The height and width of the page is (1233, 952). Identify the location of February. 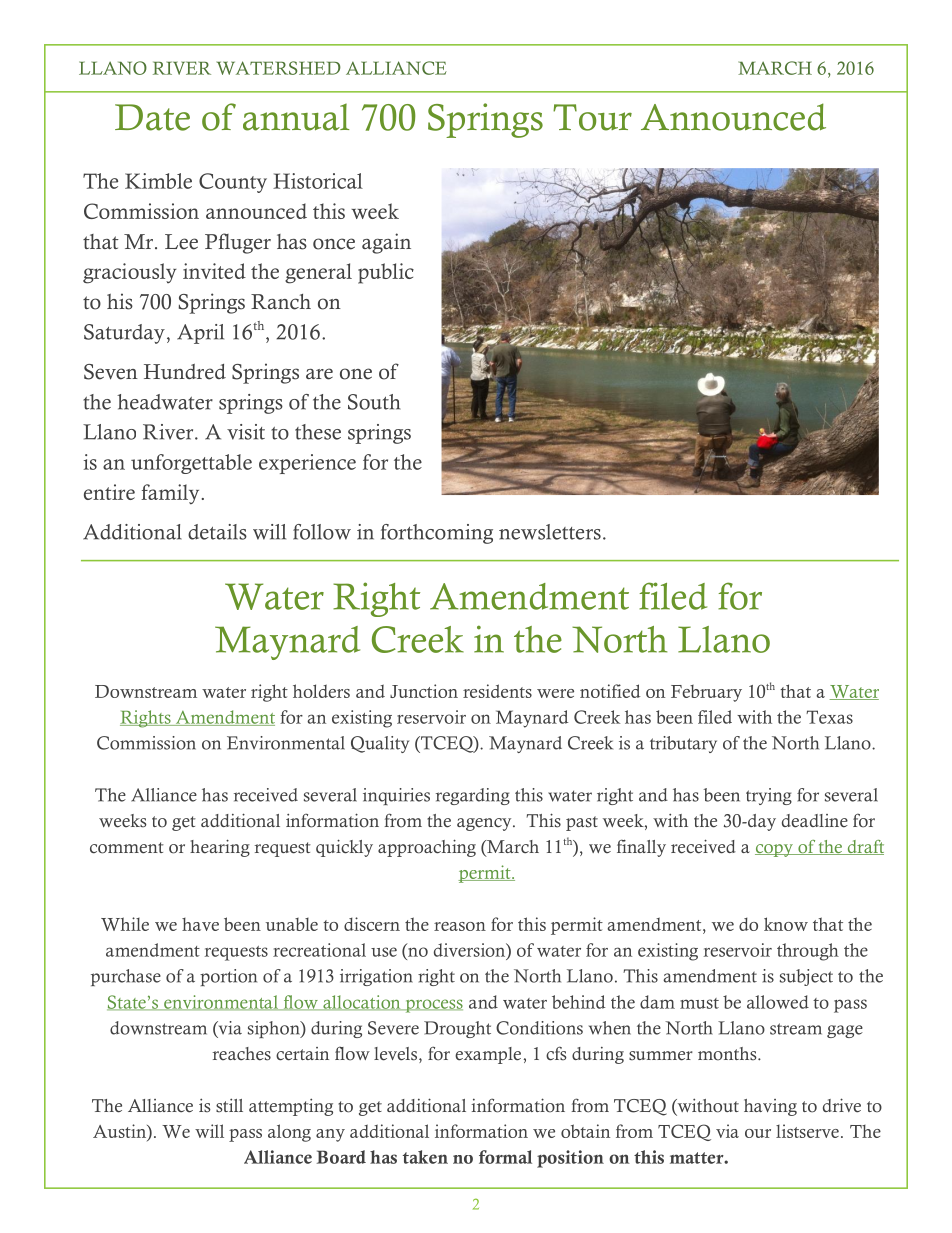
(706, 693).
